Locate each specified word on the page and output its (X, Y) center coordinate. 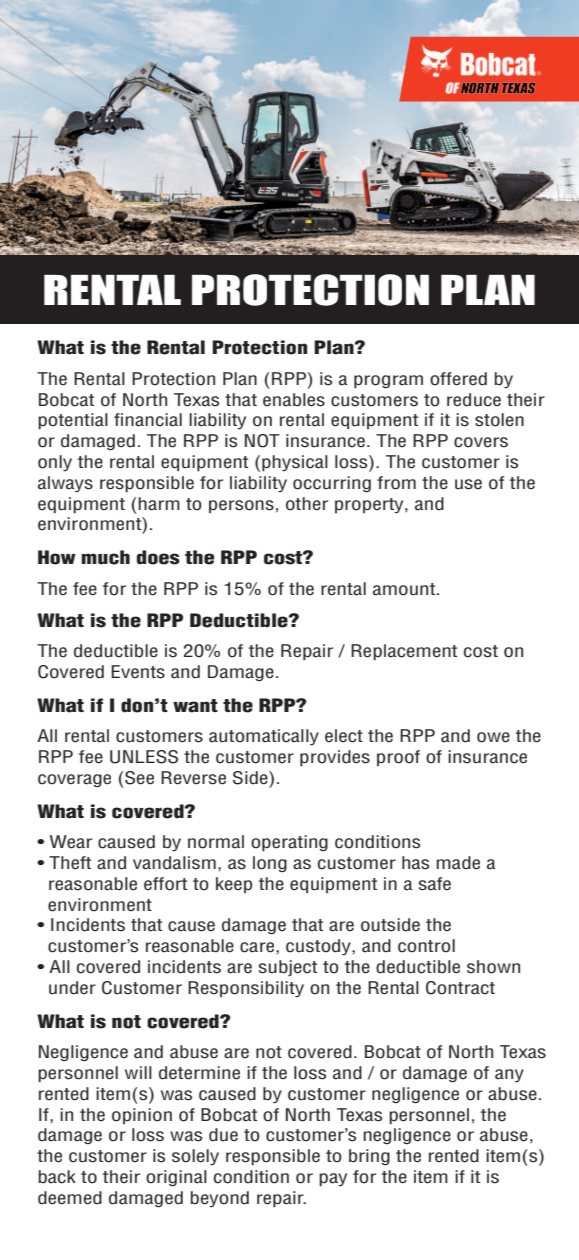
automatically (264, 737)
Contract (460, 988)
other (307, 504)
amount (405, 589)
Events (138, 672)
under (72, 988)
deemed (70, 1198)
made (458, 863)
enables (294, 400)
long (270, 864)
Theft (70, 863)
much (105, 557)
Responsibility (246, 989)
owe (493, 737)
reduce (474, 400)
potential (73, 421)
